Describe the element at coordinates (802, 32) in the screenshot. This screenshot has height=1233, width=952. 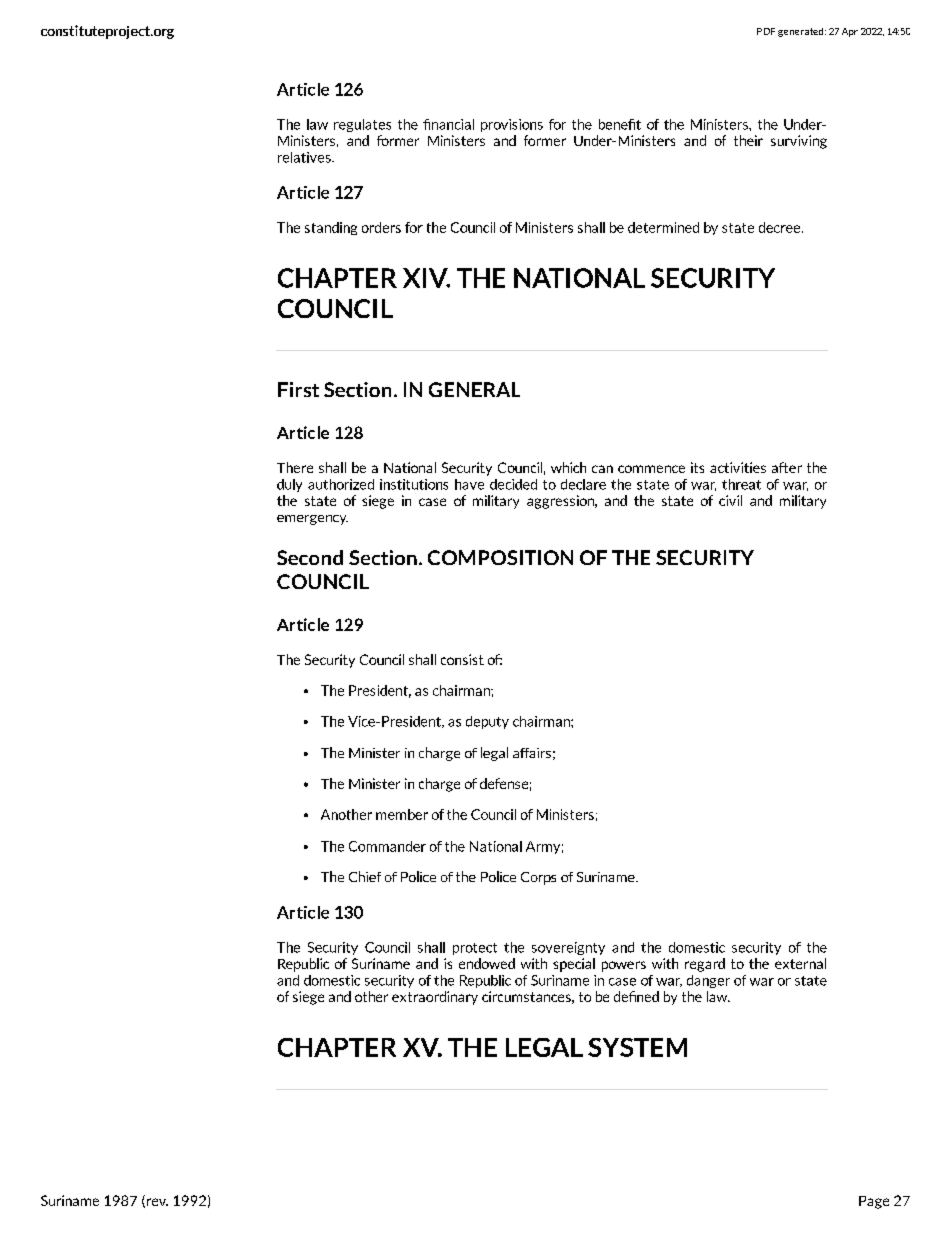
I see `generated` at that location.
